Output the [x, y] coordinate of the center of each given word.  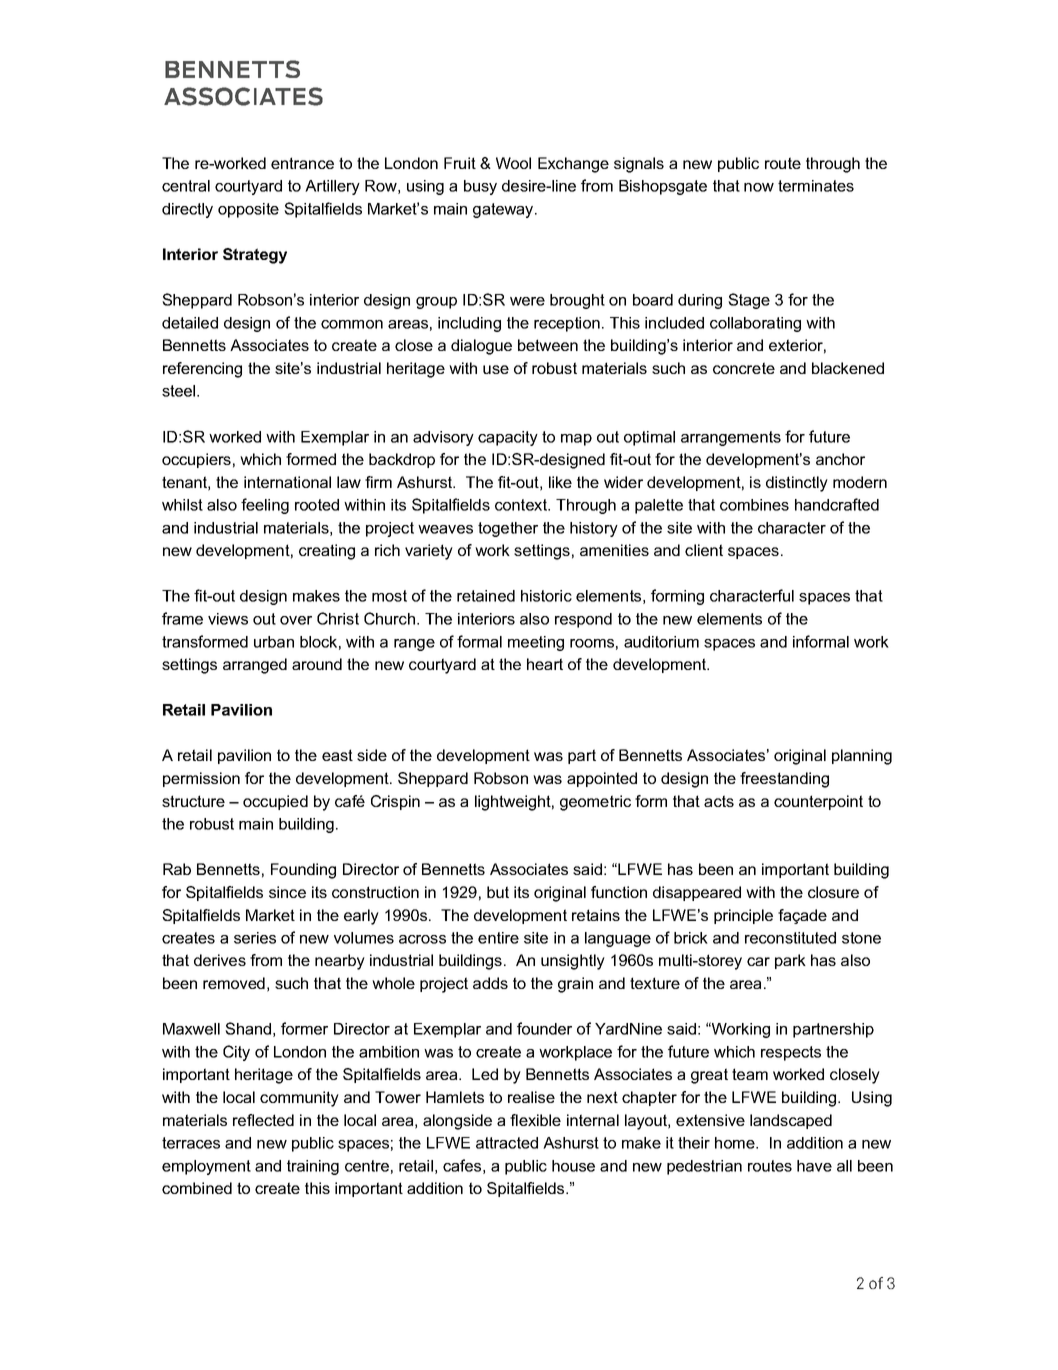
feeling [265, 506]
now [759, 187]
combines [754, 505]
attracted [507, 1143]
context [522, 505]
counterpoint [818, 802]
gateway [504, 210]
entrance [302, 163]
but [498, 892]
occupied [275, 802]
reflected [263, 1120]
